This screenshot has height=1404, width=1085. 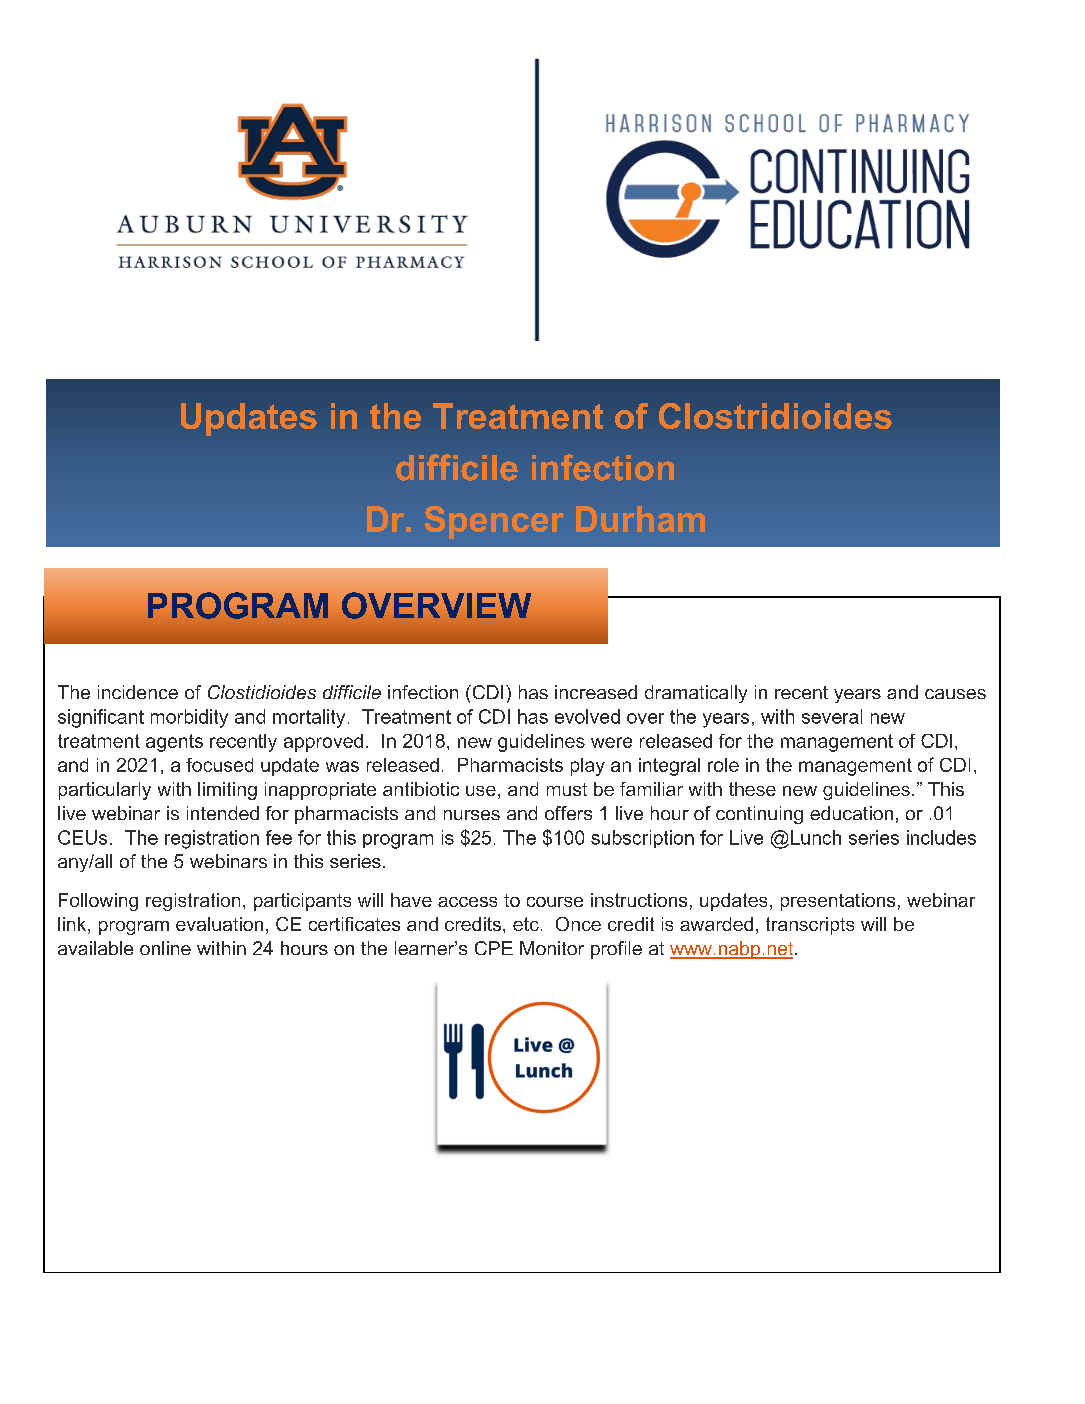 What do you see at coordinates (165, 948) in the screenshot?
I see `online` at bounding box center [165, 948].
